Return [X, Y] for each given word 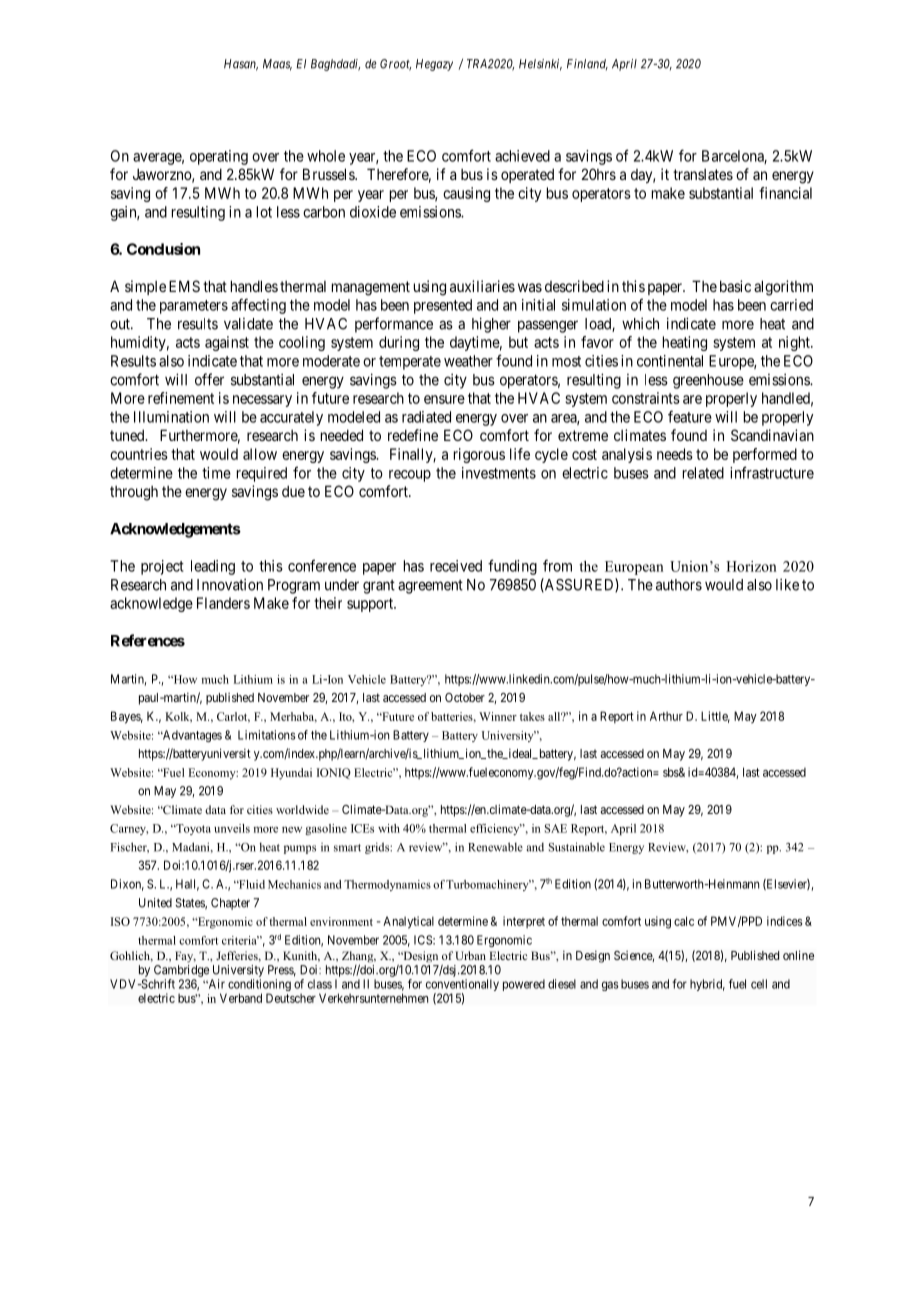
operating [219, 157]
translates [703, 174]
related [703, 473]
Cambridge [181, 971]
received [456, 566]
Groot [395, 65]
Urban [470, 955]
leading [213, 567]
